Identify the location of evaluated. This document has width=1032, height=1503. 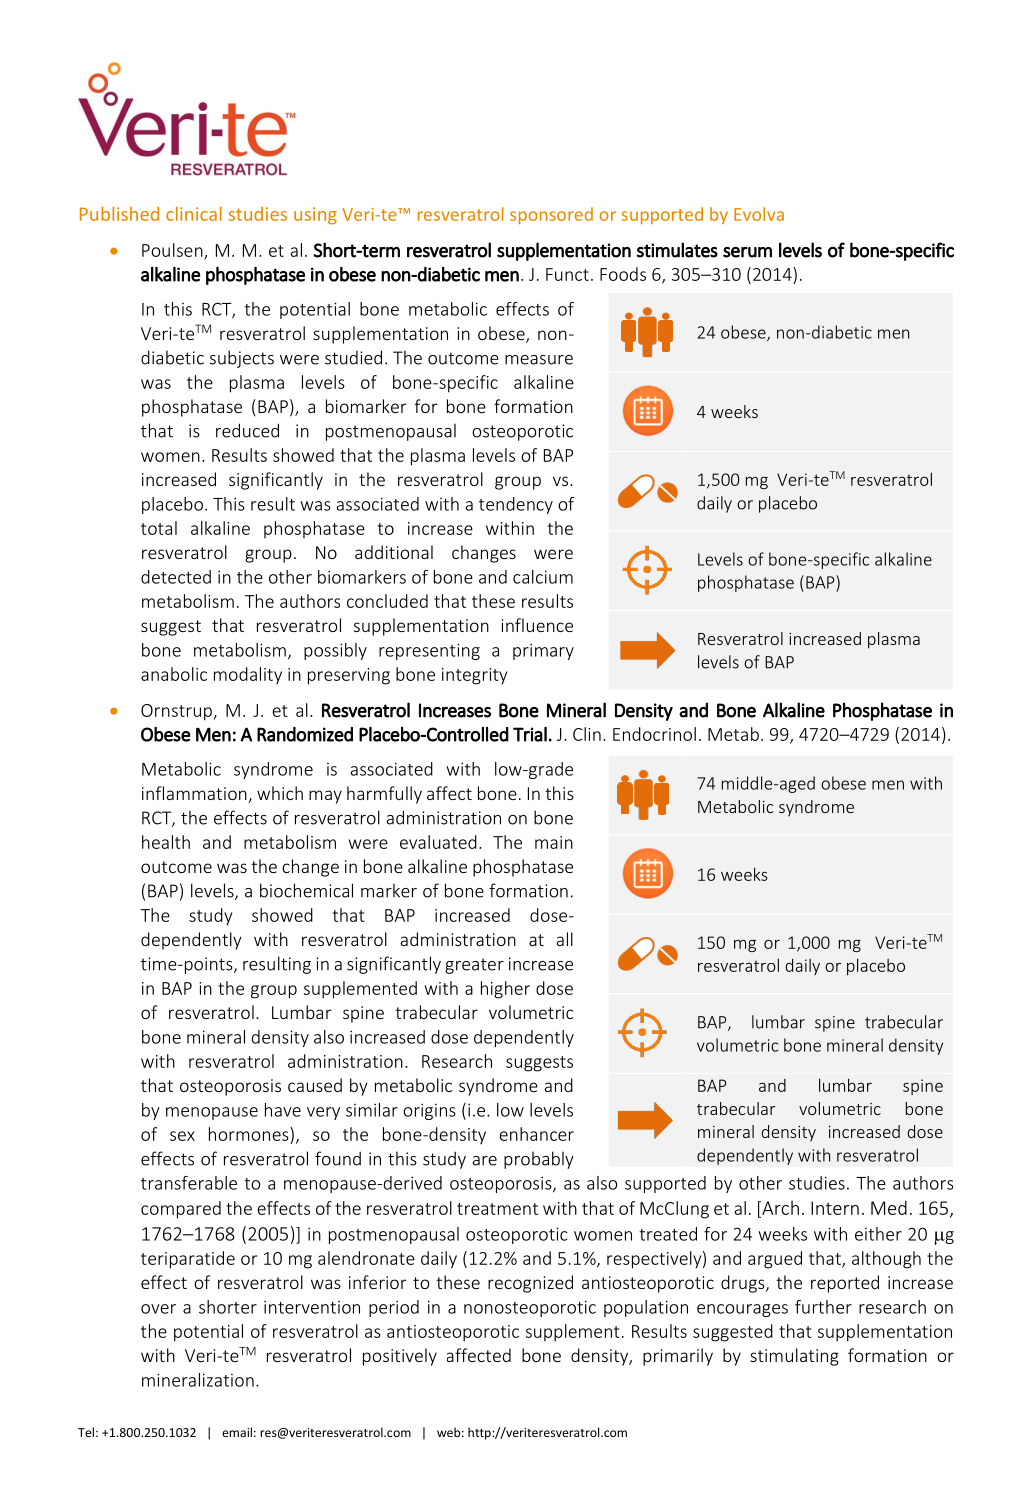
(438, 842).
